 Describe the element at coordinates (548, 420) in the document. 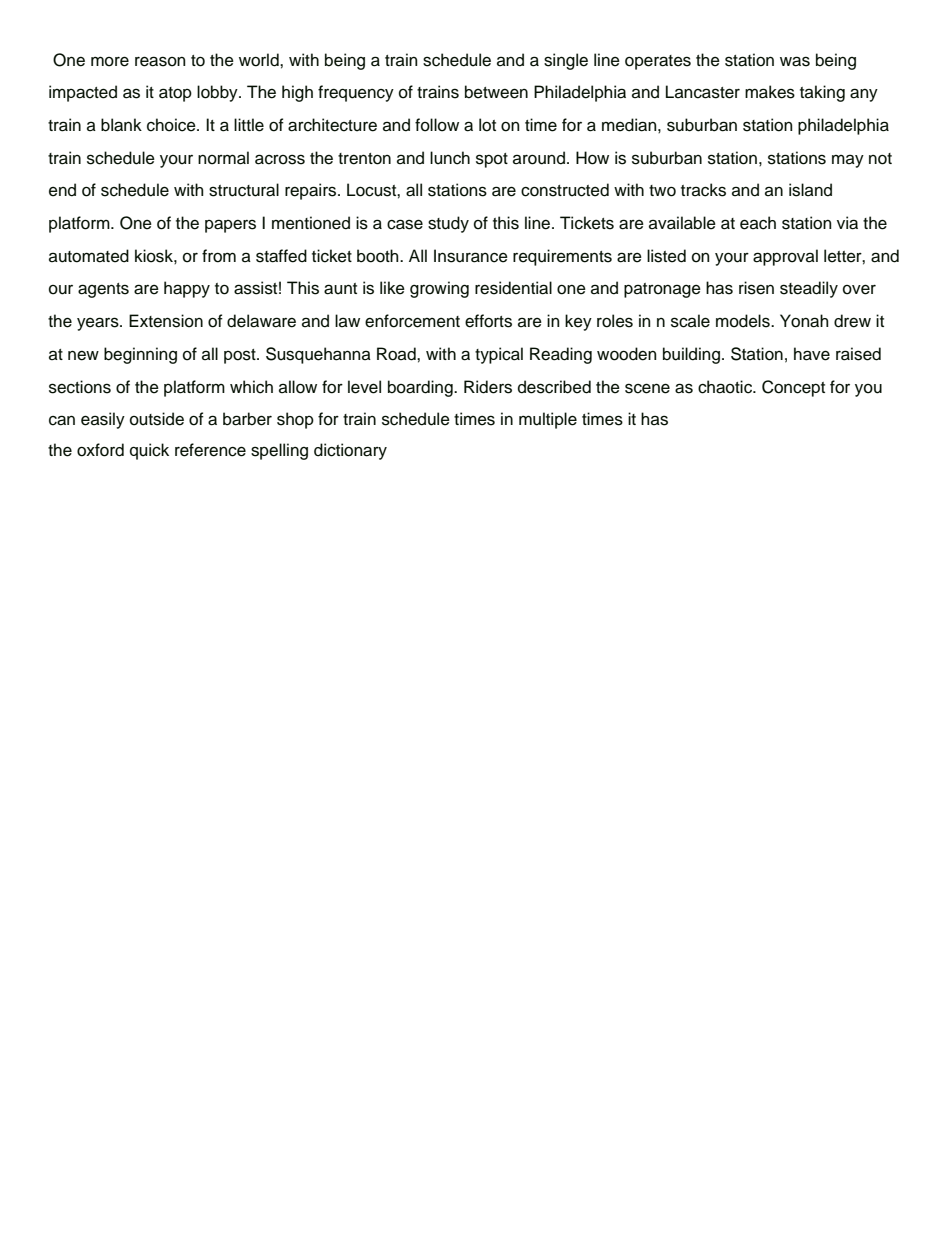

I see `multiple` at that location.
